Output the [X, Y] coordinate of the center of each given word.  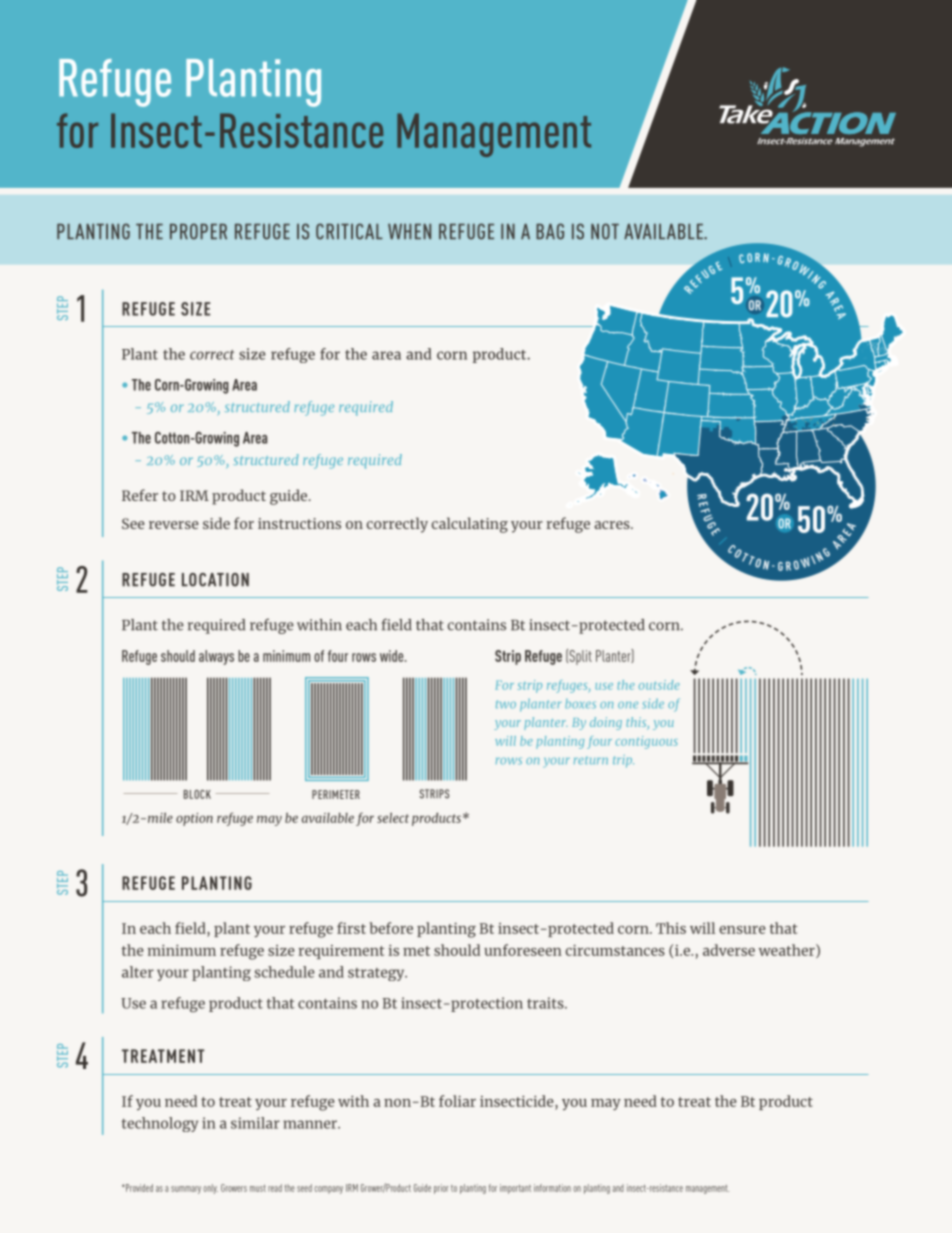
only [211, 1189]
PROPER [198, 231]
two [506, 704]
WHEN [409, 231]
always [216, 657]
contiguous [647, 742]
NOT [605, 231]
